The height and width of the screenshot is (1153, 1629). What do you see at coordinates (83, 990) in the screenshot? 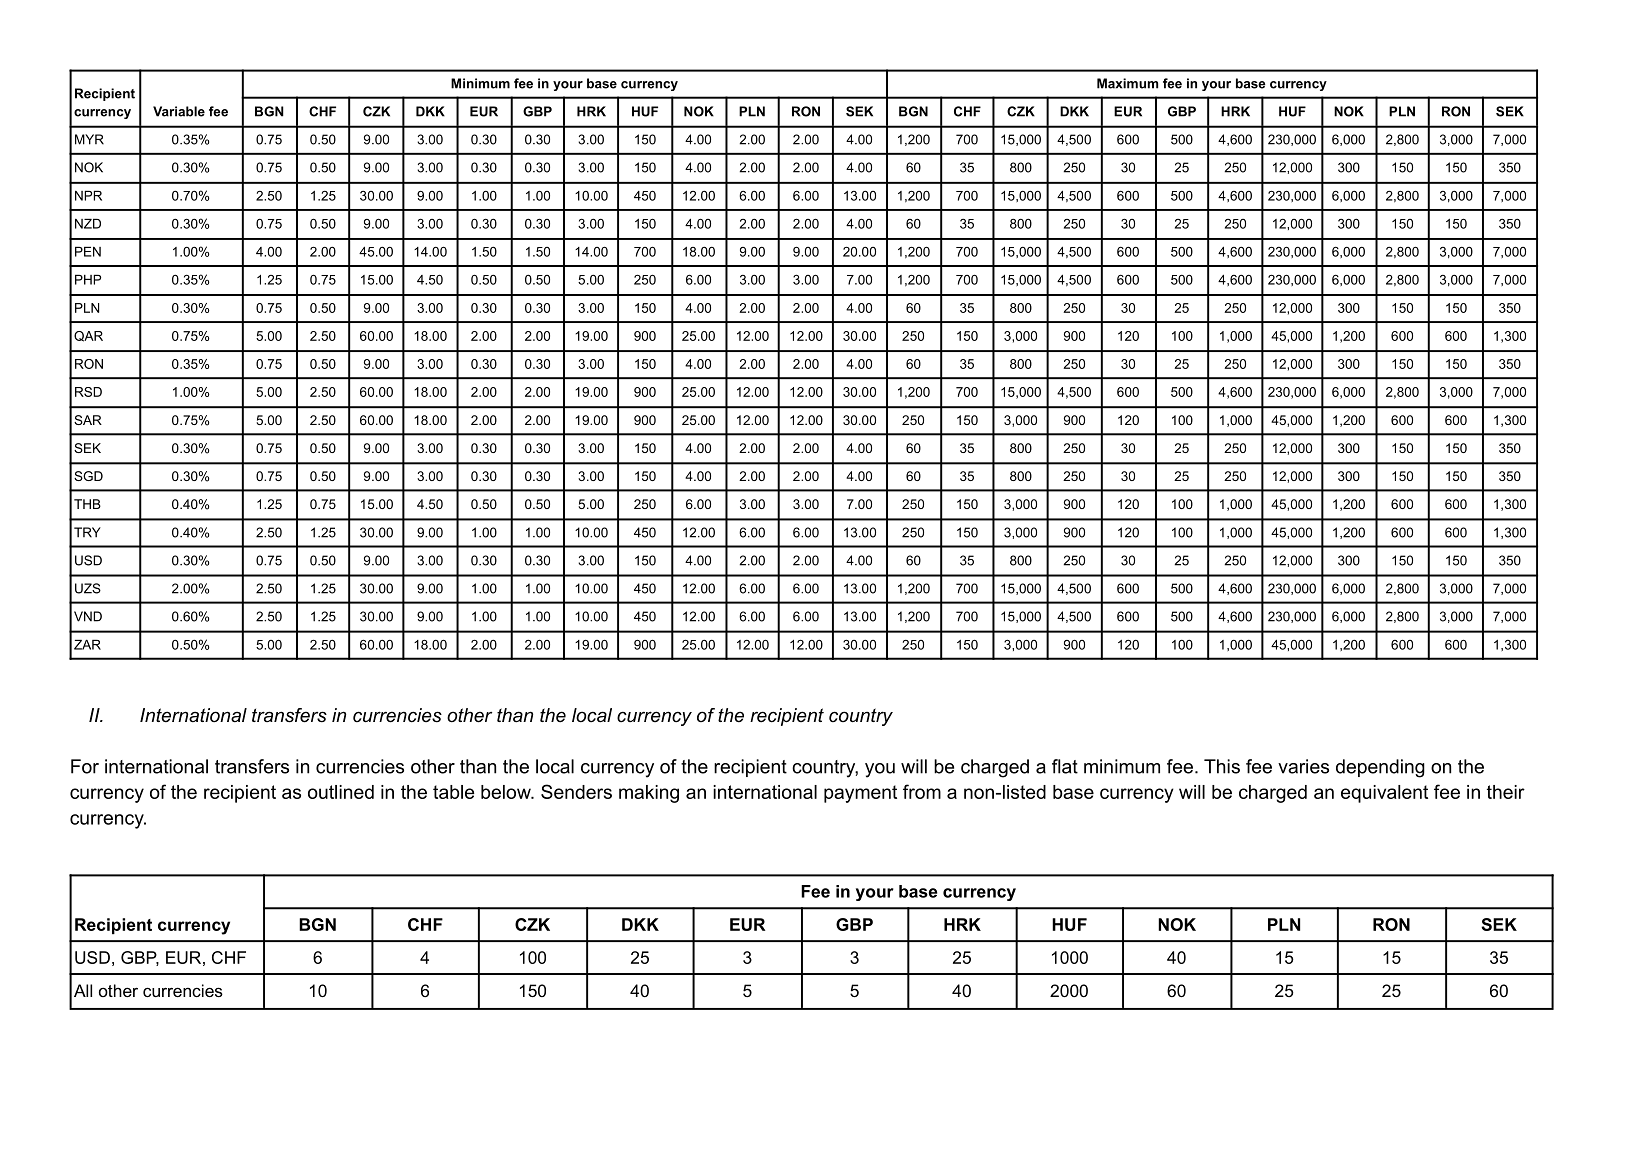
I see `All` at bounding box center [83, 990].
